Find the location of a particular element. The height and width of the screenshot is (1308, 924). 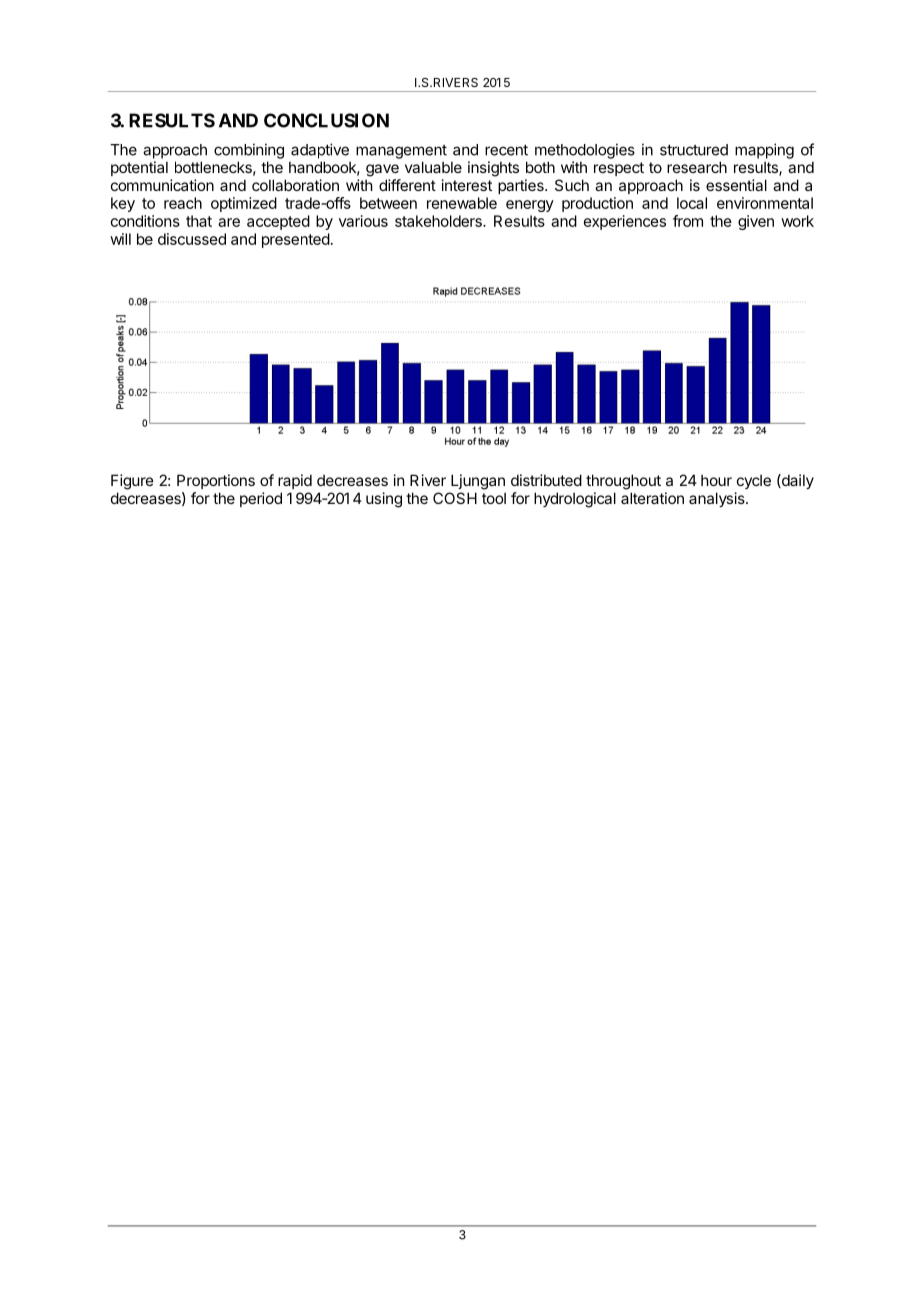

structured is located at coordinates (694, 150).
